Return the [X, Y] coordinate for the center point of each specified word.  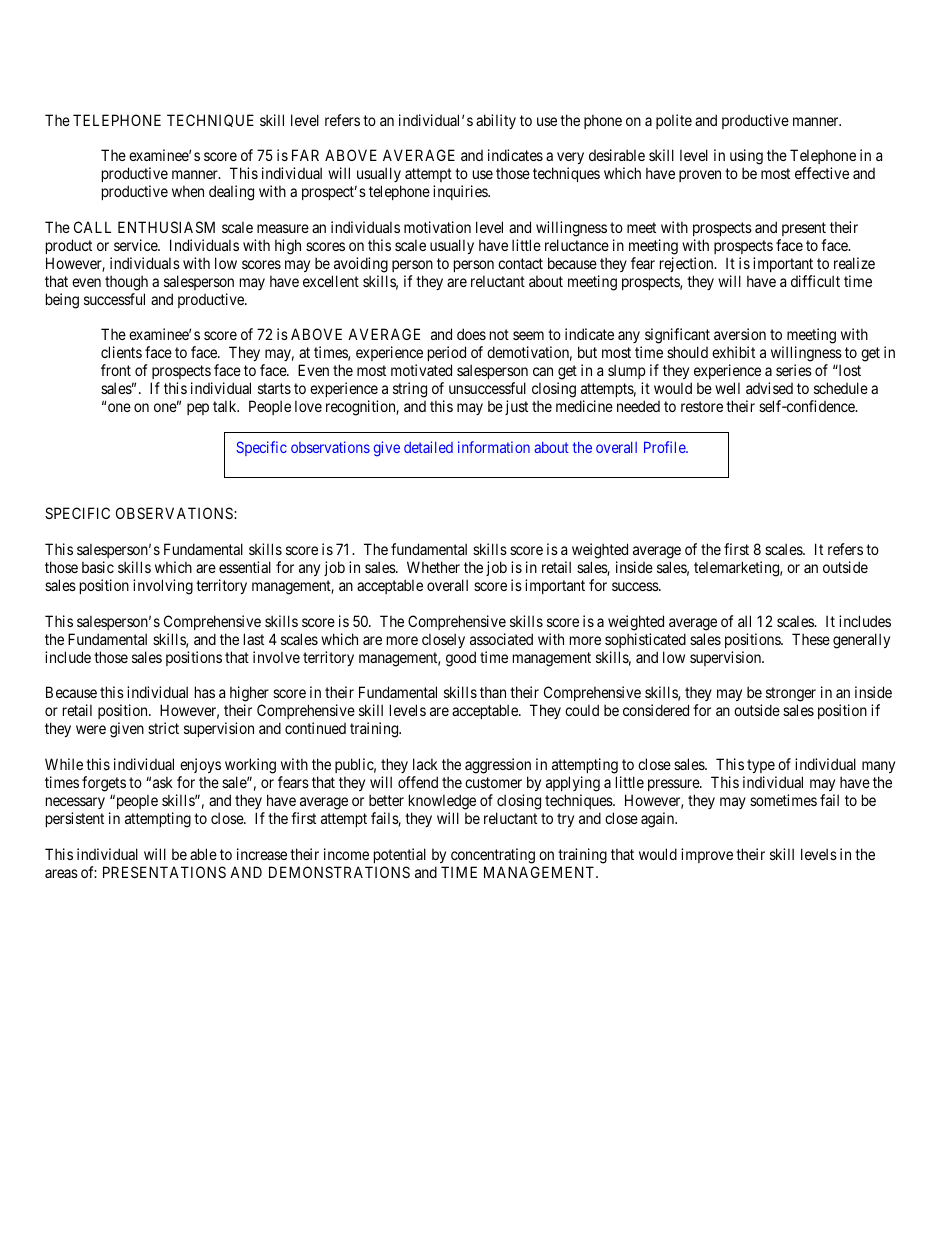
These [811, 639]
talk [226, 406]
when [188, 191]
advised [769, 388]
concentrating [493, 856]
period [447, 355]
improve [707, 855]
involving [163, 587]
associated [501, 639]
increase [262, 854]
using [746, 158]
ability [496, 121]
